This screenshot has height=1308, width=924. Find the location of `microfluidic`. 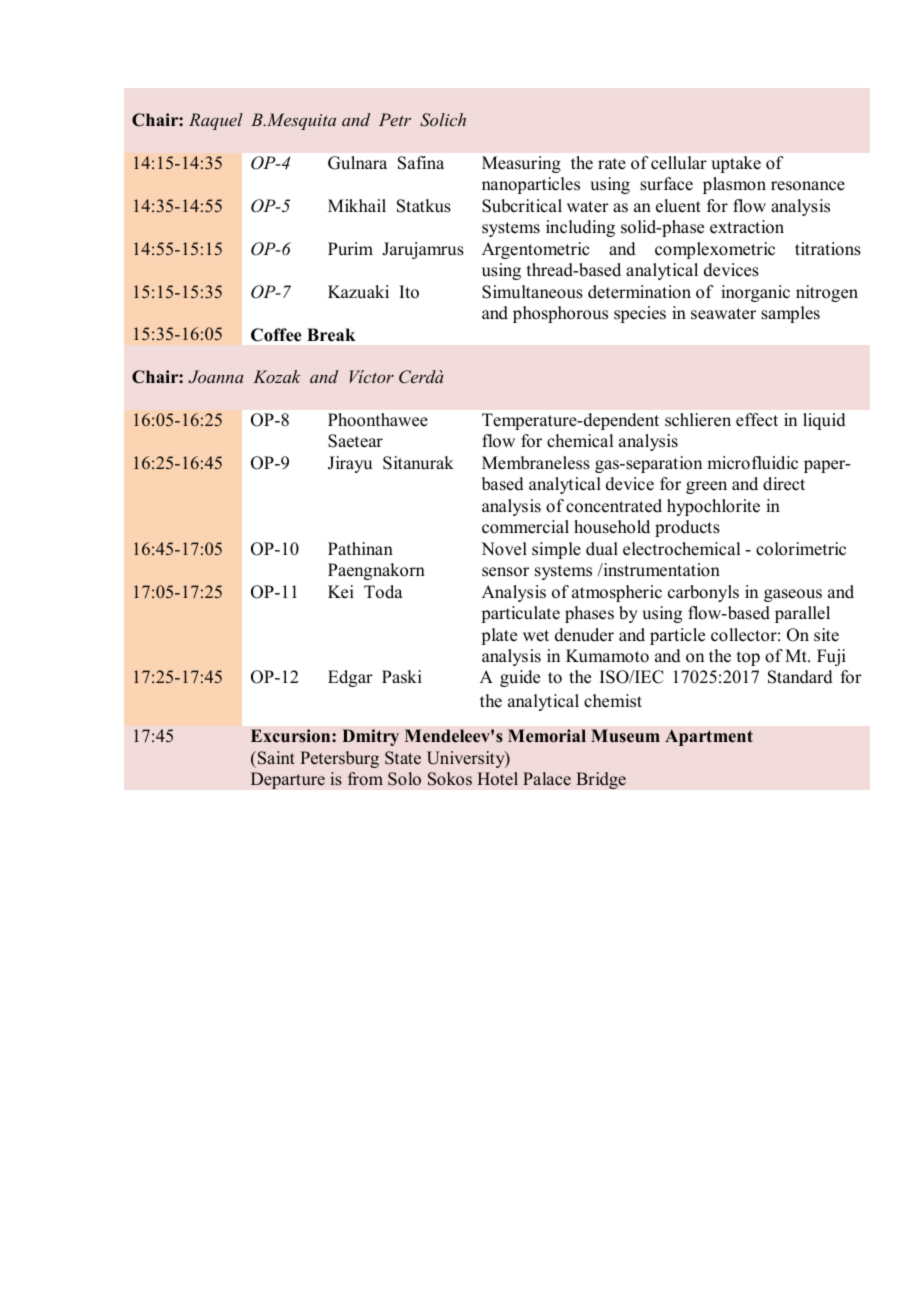

microfluidic is located at coordinates (752, 463).
